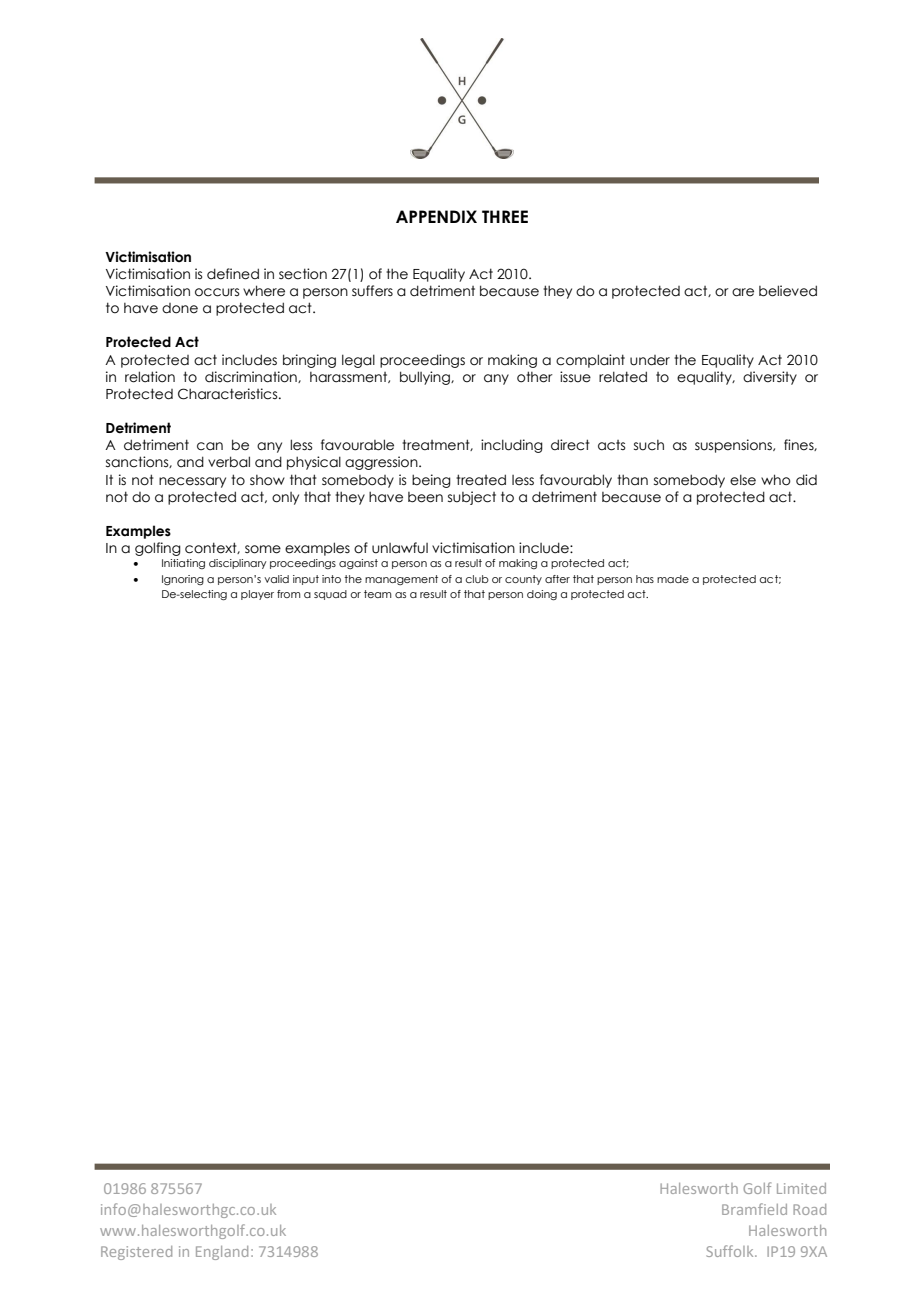 This screenshot has width=924, height=1308. Describe the element at coordinates (192, 482) in the screenshot. I see `necessary` at that location.
